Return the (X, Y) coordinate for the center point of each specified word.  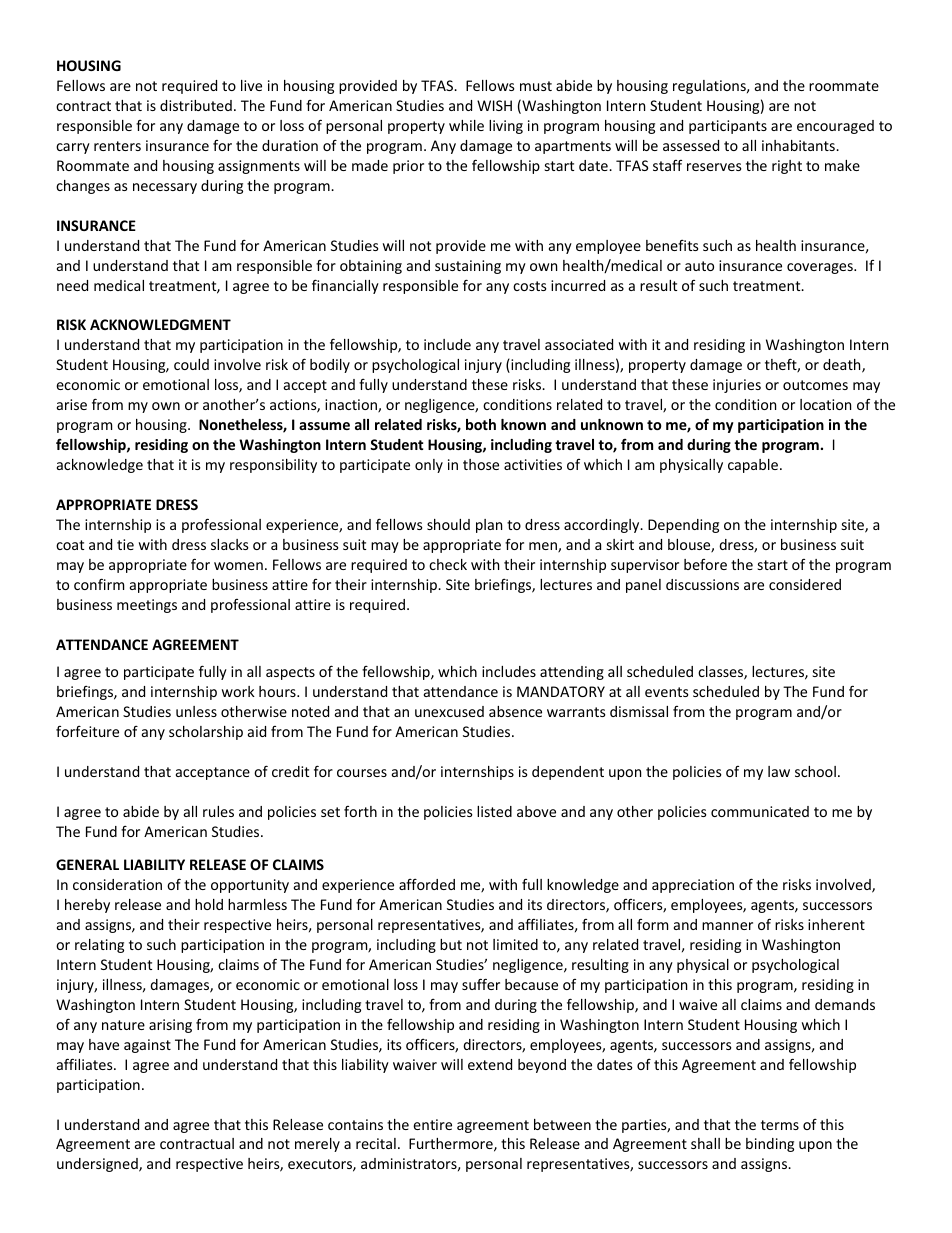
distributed (196, 105)
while (466, 125)
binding (770, 1145)
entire (432, 1124)
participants (728, 127)
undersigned (98, 1165)
